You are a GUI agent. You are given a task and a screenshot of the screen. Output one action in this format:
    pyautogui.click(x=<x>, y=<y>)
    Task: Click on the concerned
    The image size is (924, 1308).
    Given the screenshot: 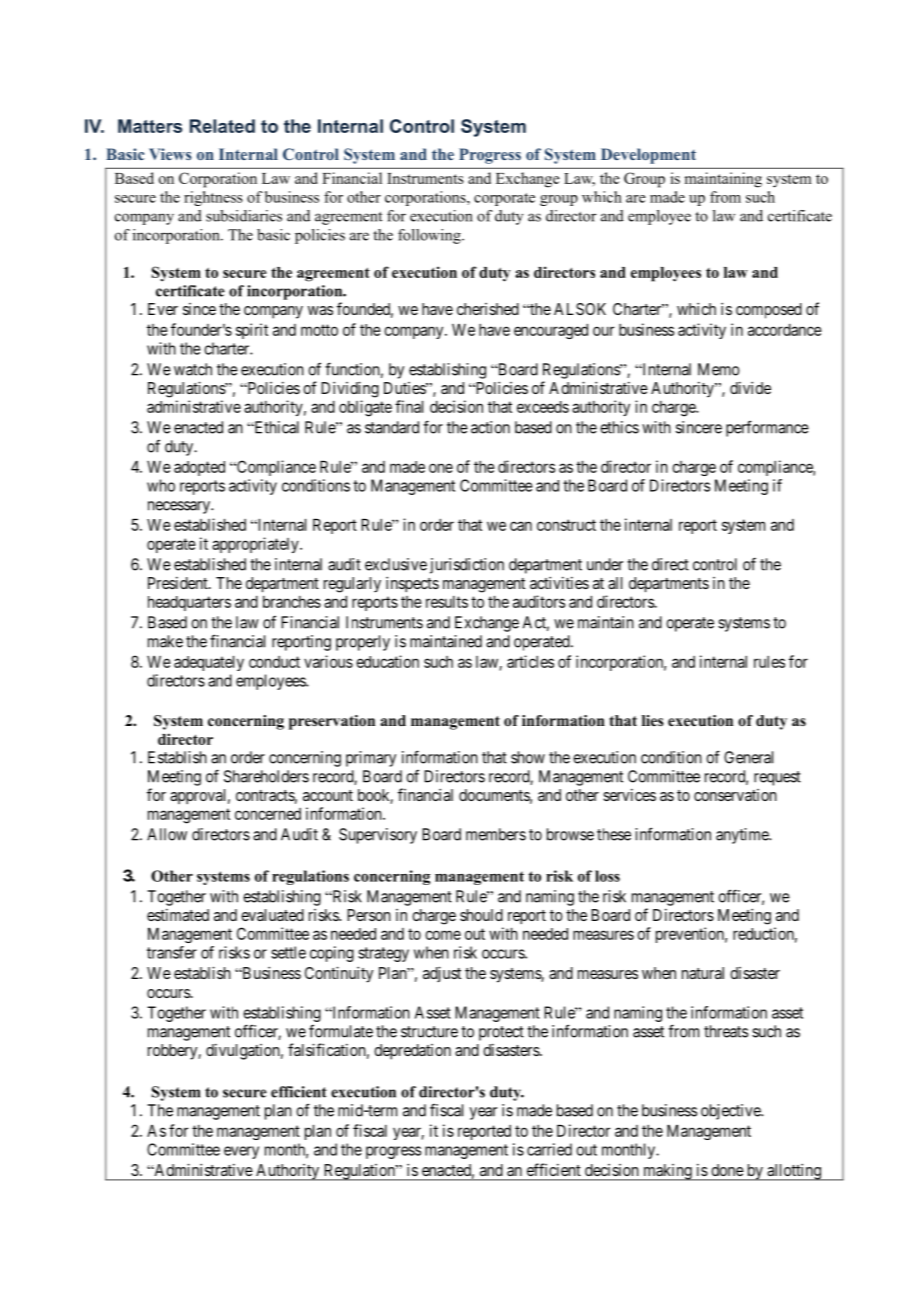 What is the action you would take?
    pyautogui.click(x=268, y=814)
